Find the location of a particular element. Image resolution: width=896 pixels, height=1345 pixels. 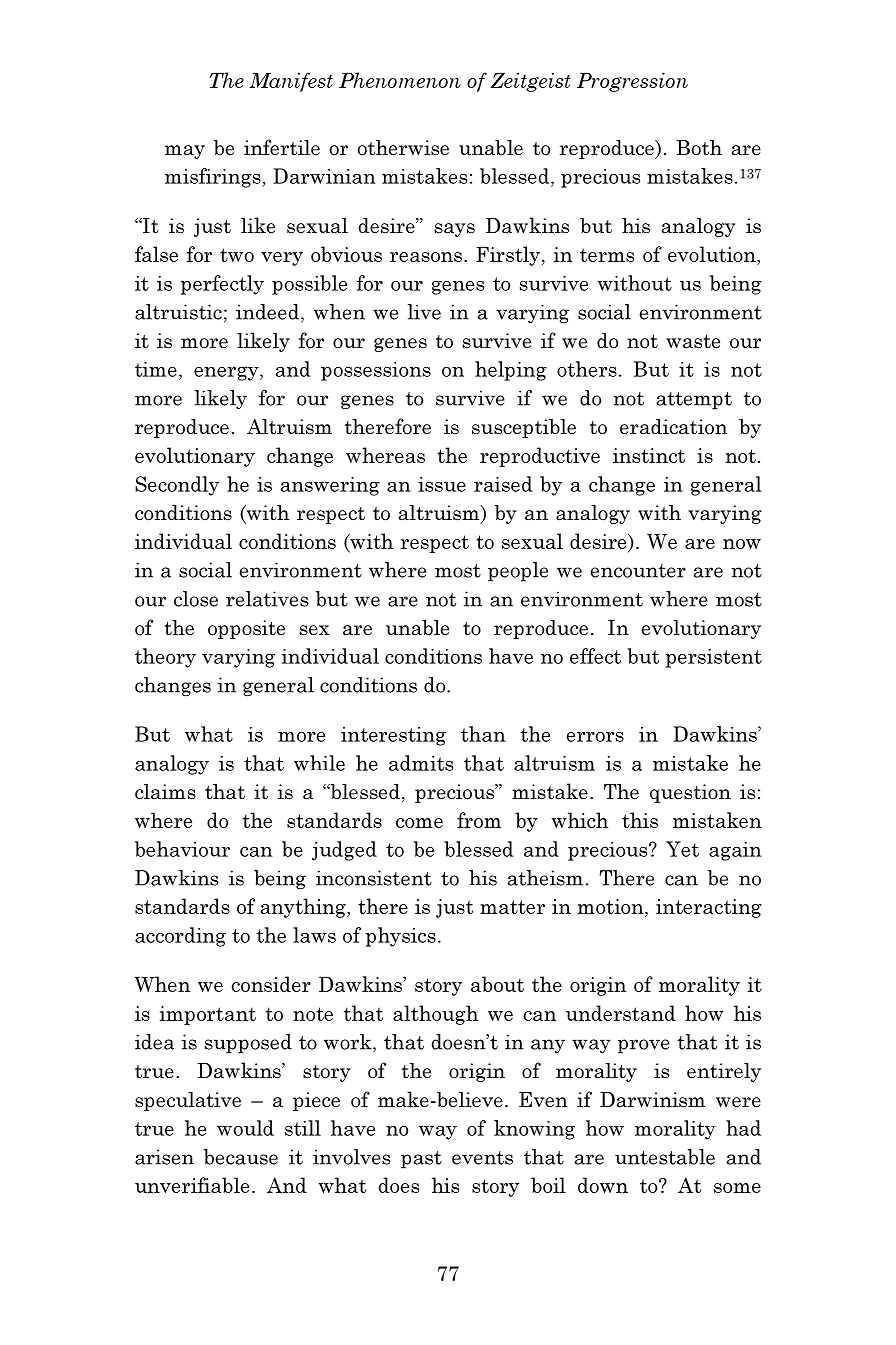

opposite is located at coordinates (246, 629).
